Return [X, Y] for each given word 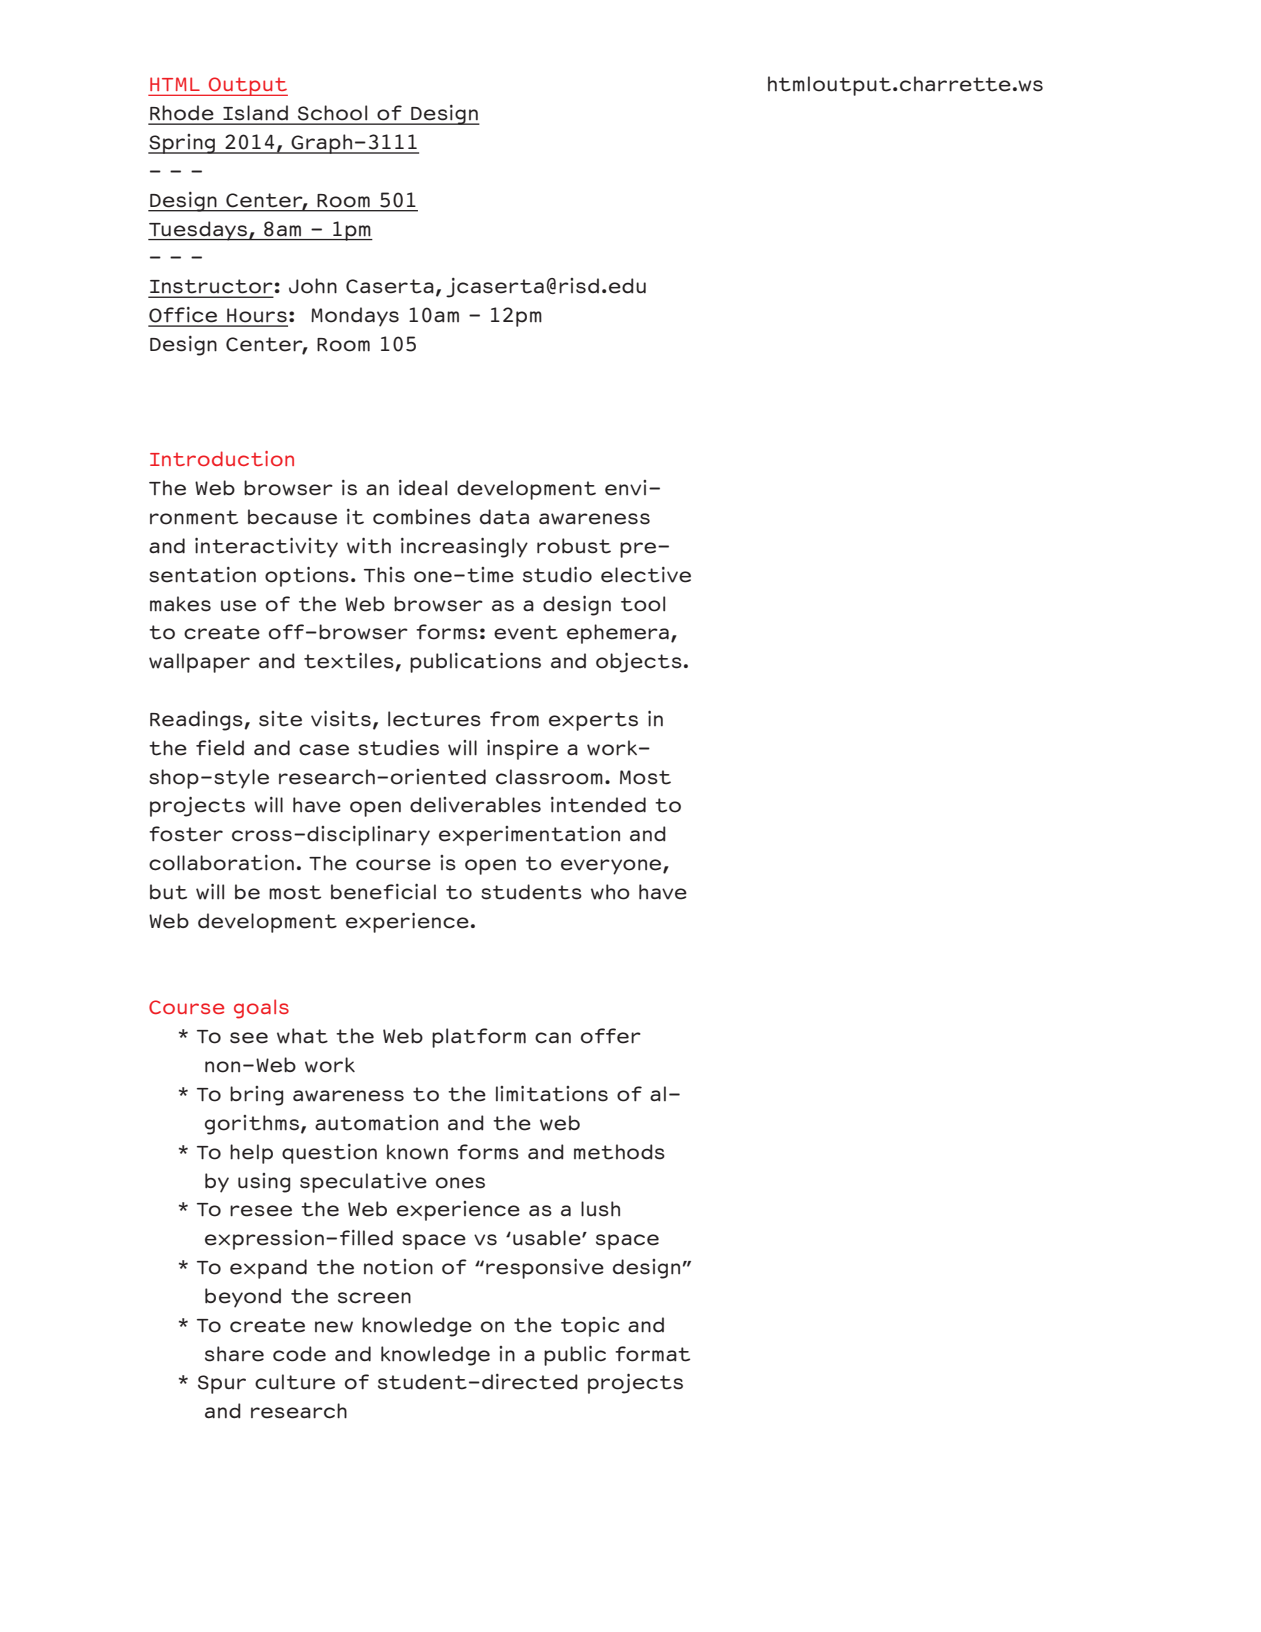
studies [398, 748]
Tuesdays [199, 231]
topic [590, 1327]
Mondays [355, 317]
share [234, 1354]
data [504, 517]
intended [598, 805]
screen [374, 1298]
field [220, 748]
